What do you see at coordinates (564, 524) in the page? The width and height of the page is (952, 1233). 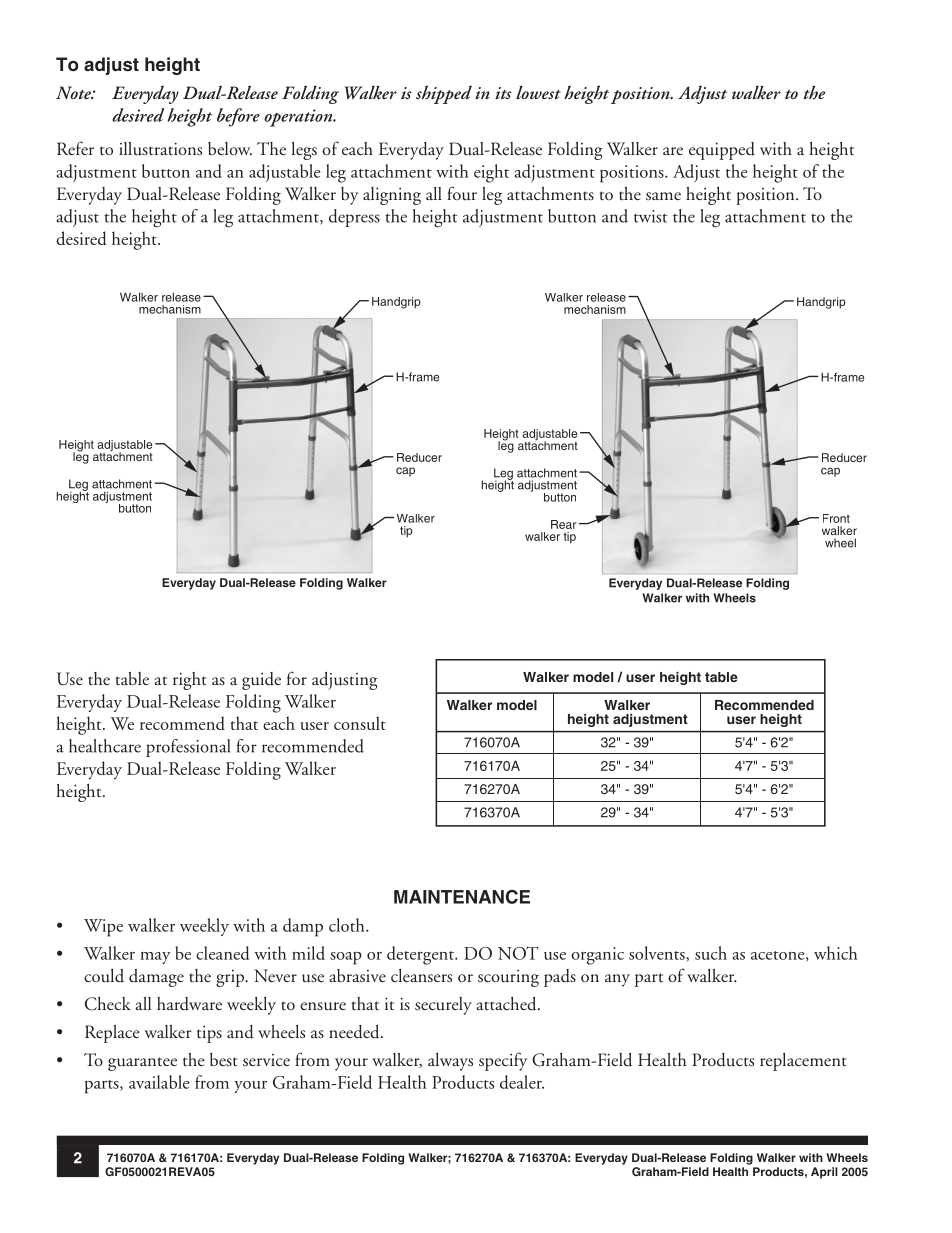 I see `Rear` at bounding box center [564, 524].
